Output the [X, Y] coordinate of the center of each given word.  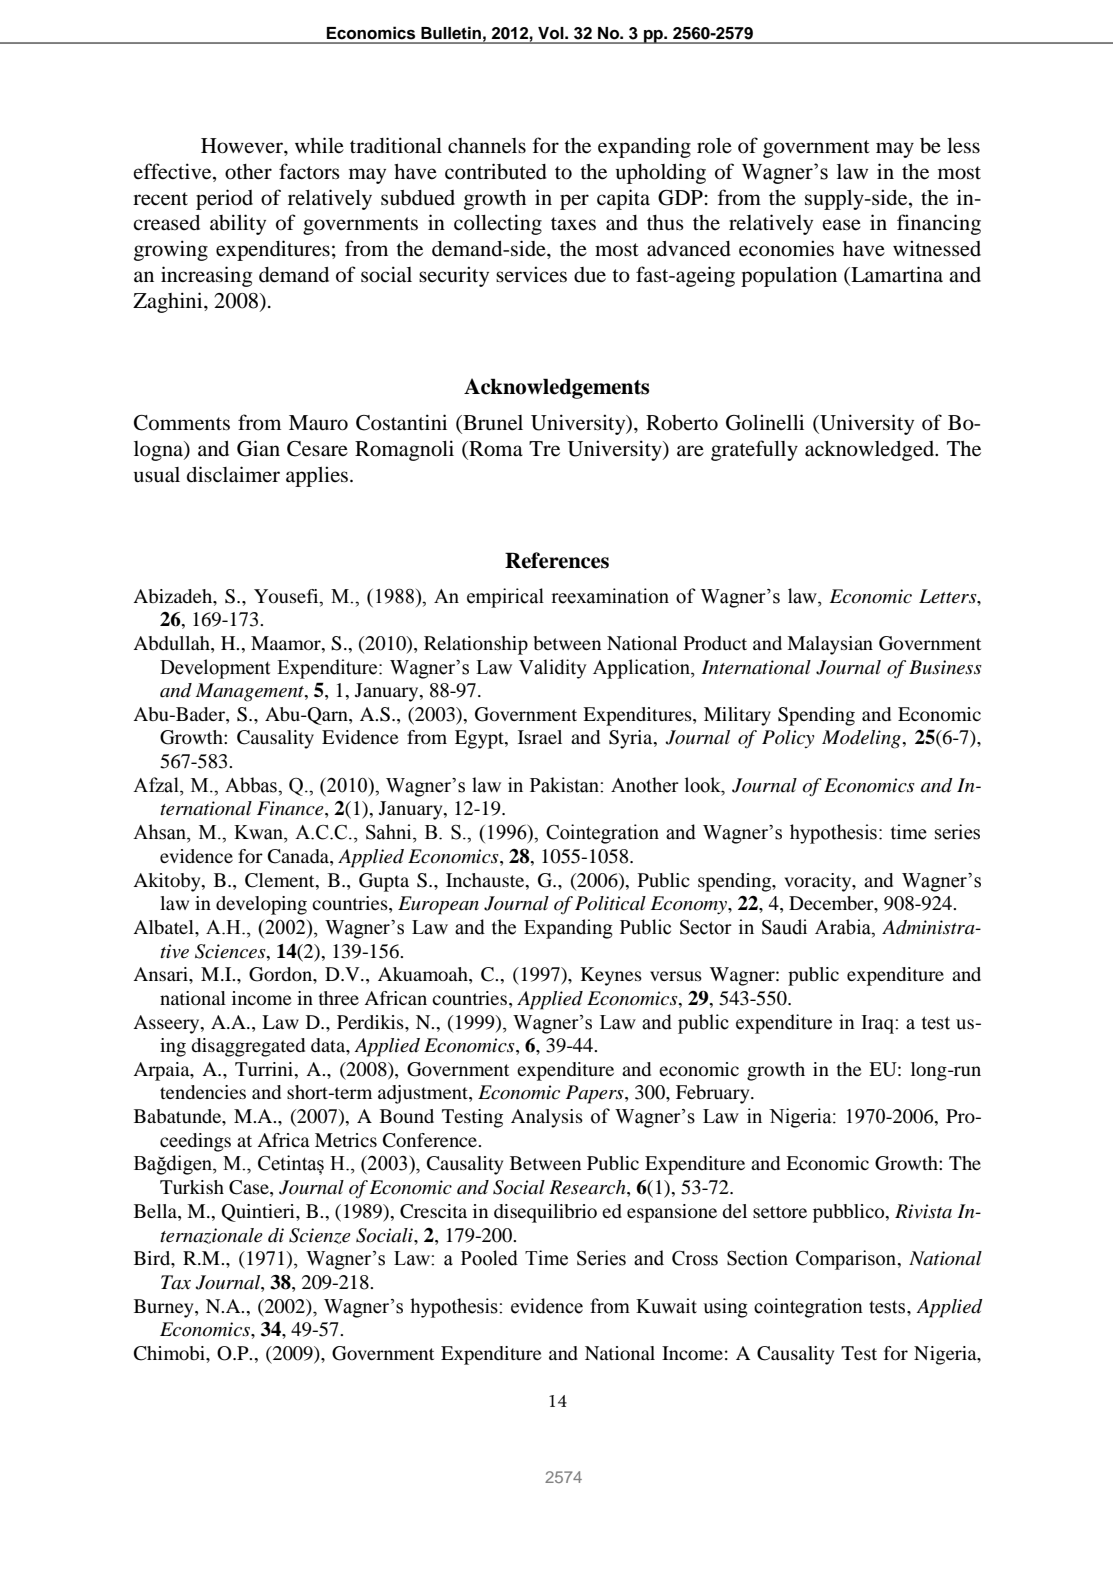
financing [939, 224]
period [224, 199]
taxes [573, 224]
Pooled [489, 1258]
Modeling [862, 739]
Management [251, 692]
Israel [540, 737]
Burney [165, 1308]
